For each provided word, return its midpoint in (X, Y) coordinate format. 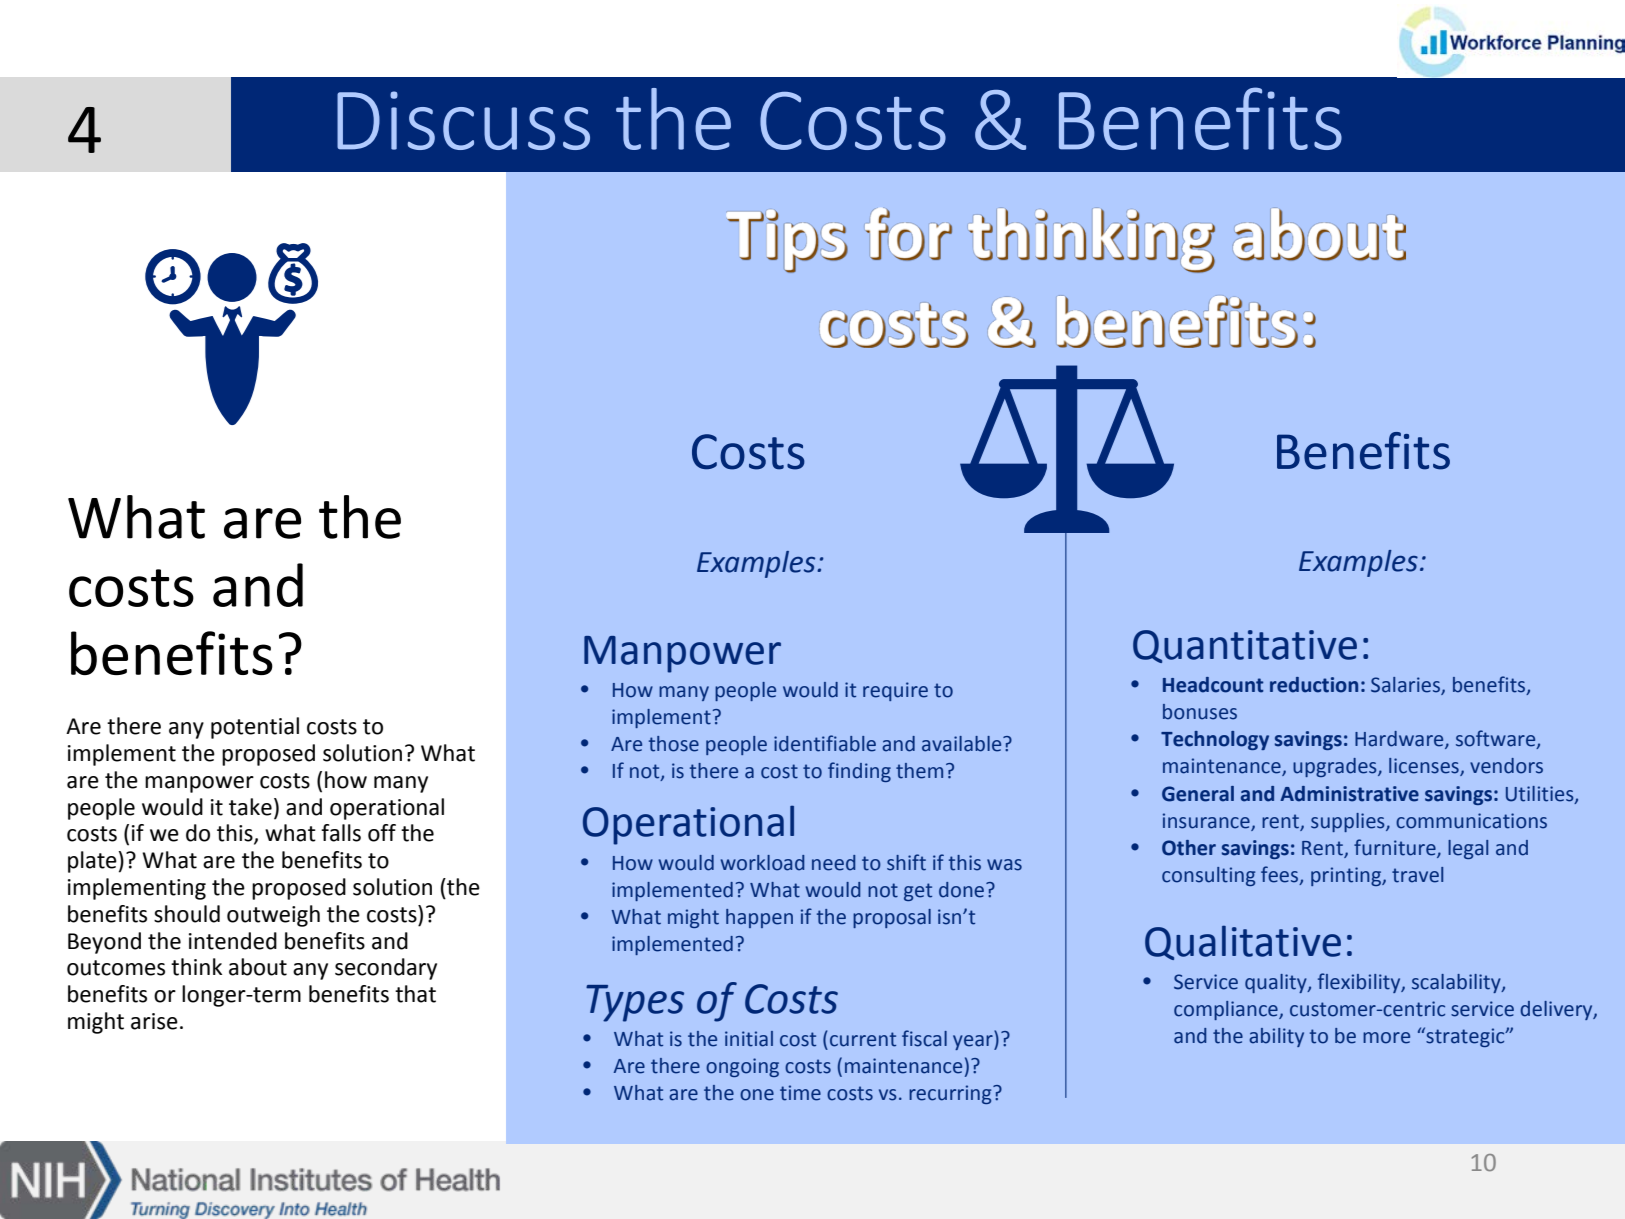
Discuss (463, 120)
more (1386, 1038)
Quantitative (1245, 646)
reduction (1314, 685)
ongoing (742, 1067)
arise (154, 1021)
